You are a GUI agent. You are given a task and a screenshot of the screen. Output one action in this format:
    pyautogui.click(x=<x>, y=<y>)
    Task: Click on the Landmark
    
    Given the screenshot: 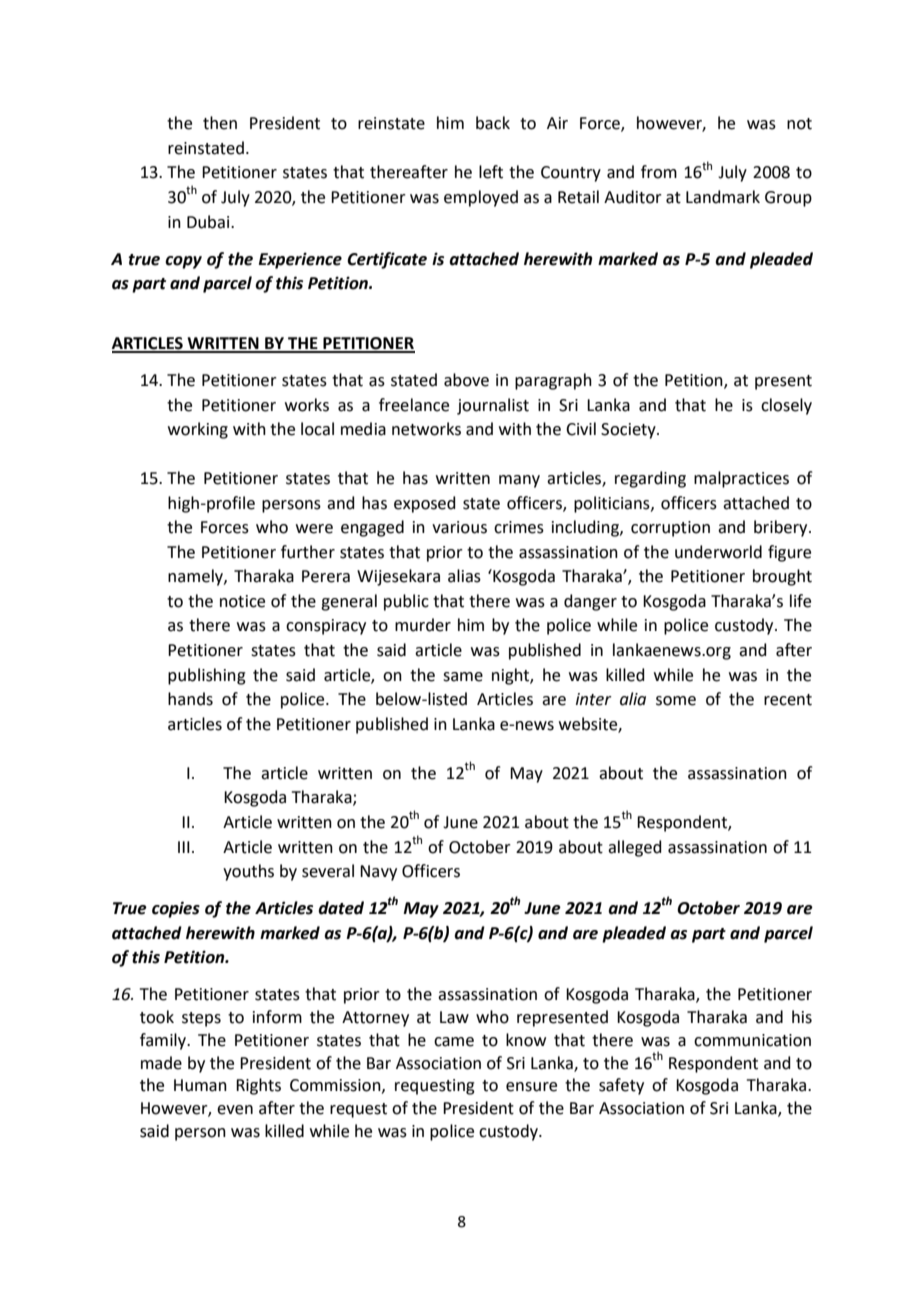 What is the action you would take?
    pyautogui.click(x=723, y=197)
